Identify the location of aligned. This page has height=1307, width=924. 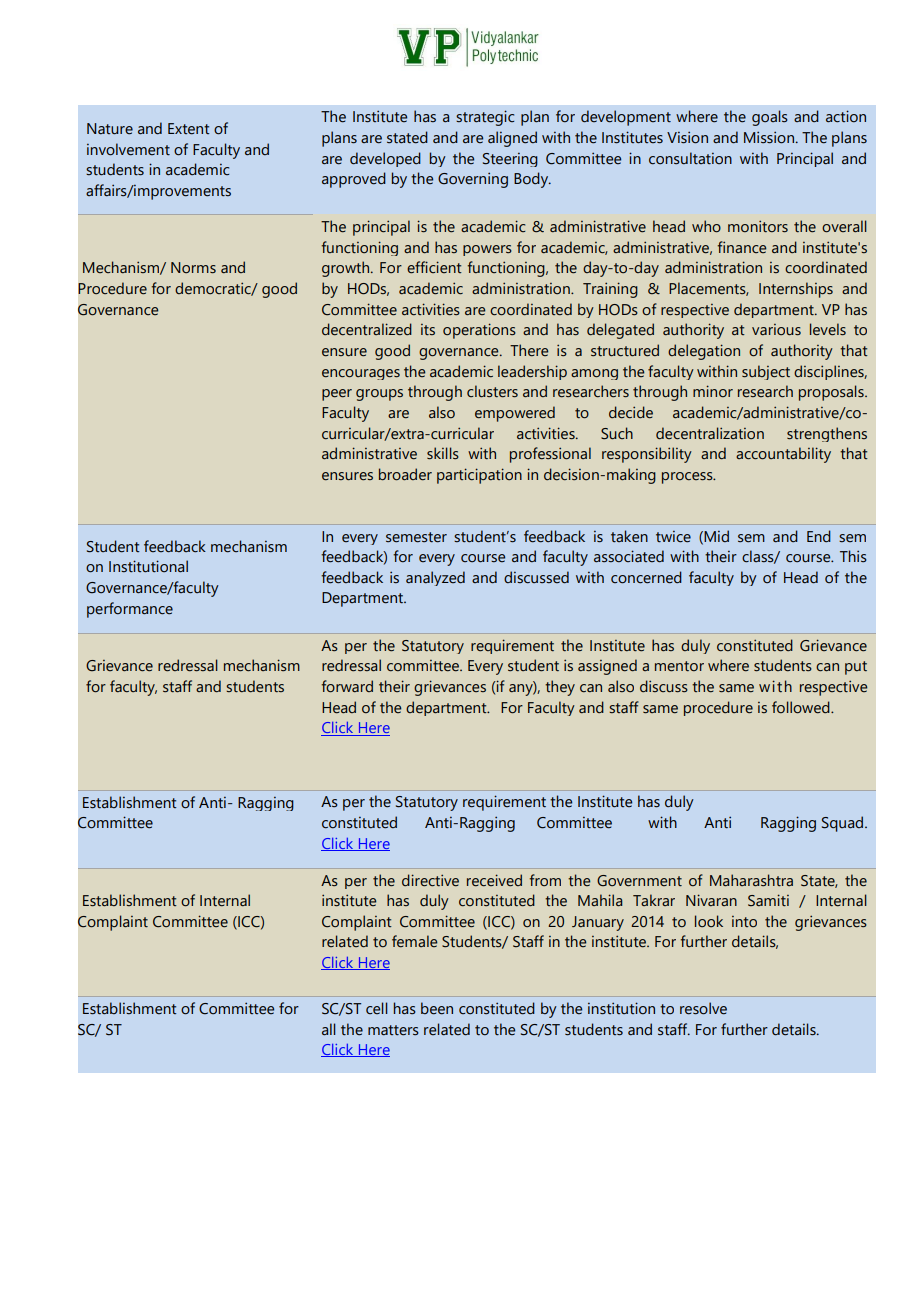
(512, 139).
